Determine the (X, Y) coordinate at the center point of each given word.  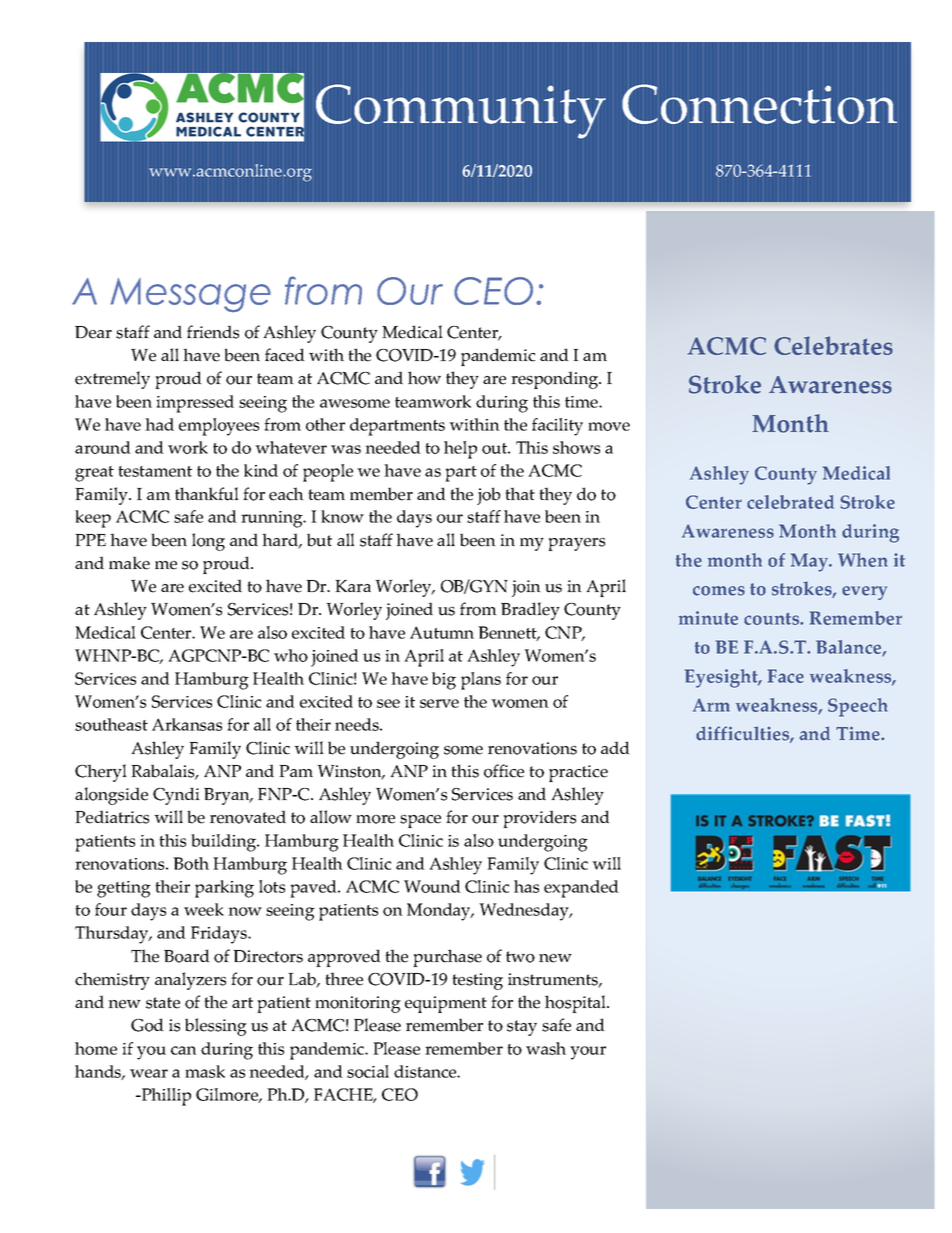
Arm (711, 705)
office (504, 771)
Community (461, 111)
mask (205, 1071)
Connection (759, 104)
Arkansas (187, 724)
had (159, 424)
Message (191, 295)
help (460, 450)
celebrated (790, 502)
